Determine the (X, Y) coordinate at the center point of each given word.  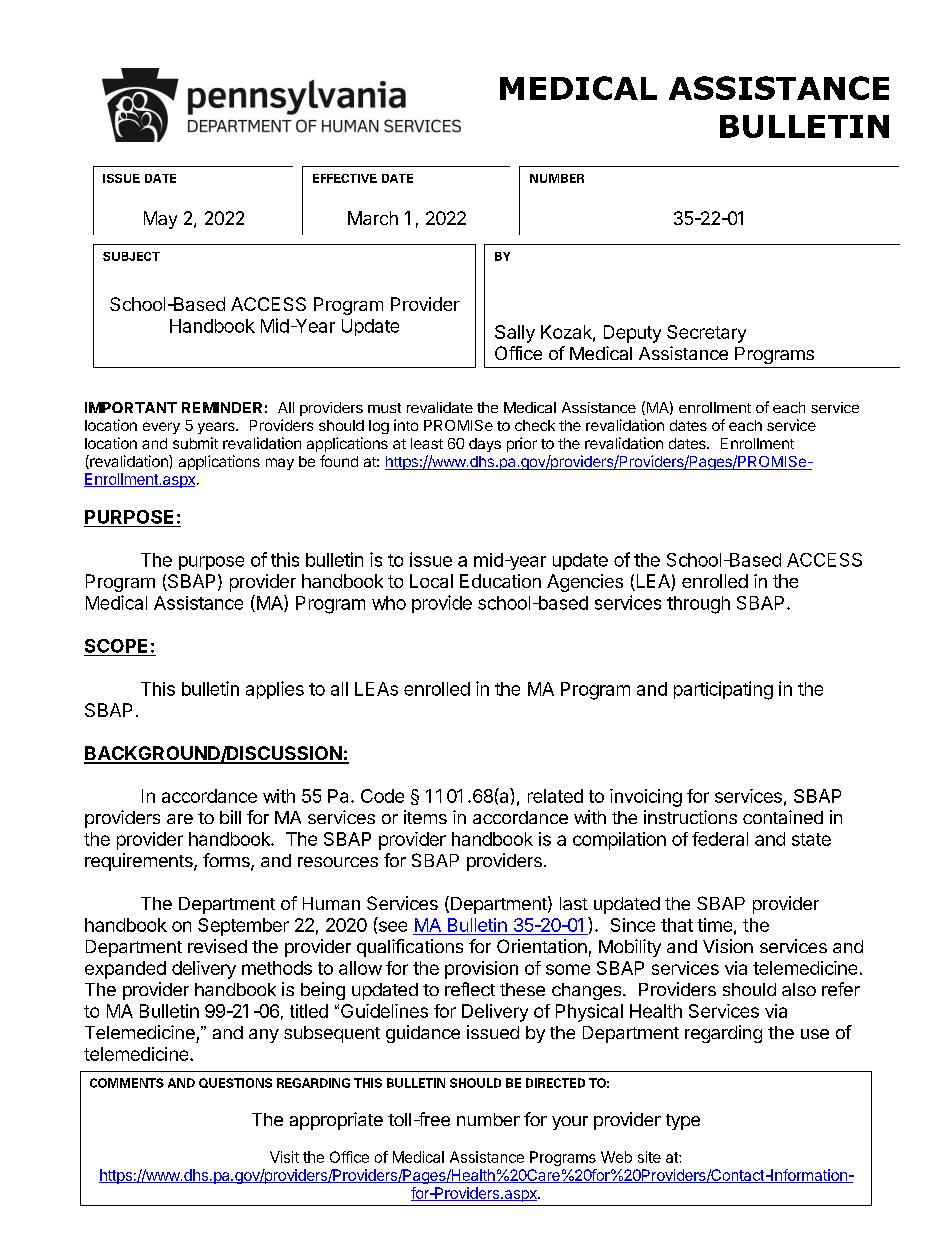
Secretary (706, 334)
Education (500, 581)
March (373, 218)
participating (723, 690)
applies (275, 690)
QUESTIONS (235, 1083)
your (570, 1123)
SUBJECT (131, 256)
